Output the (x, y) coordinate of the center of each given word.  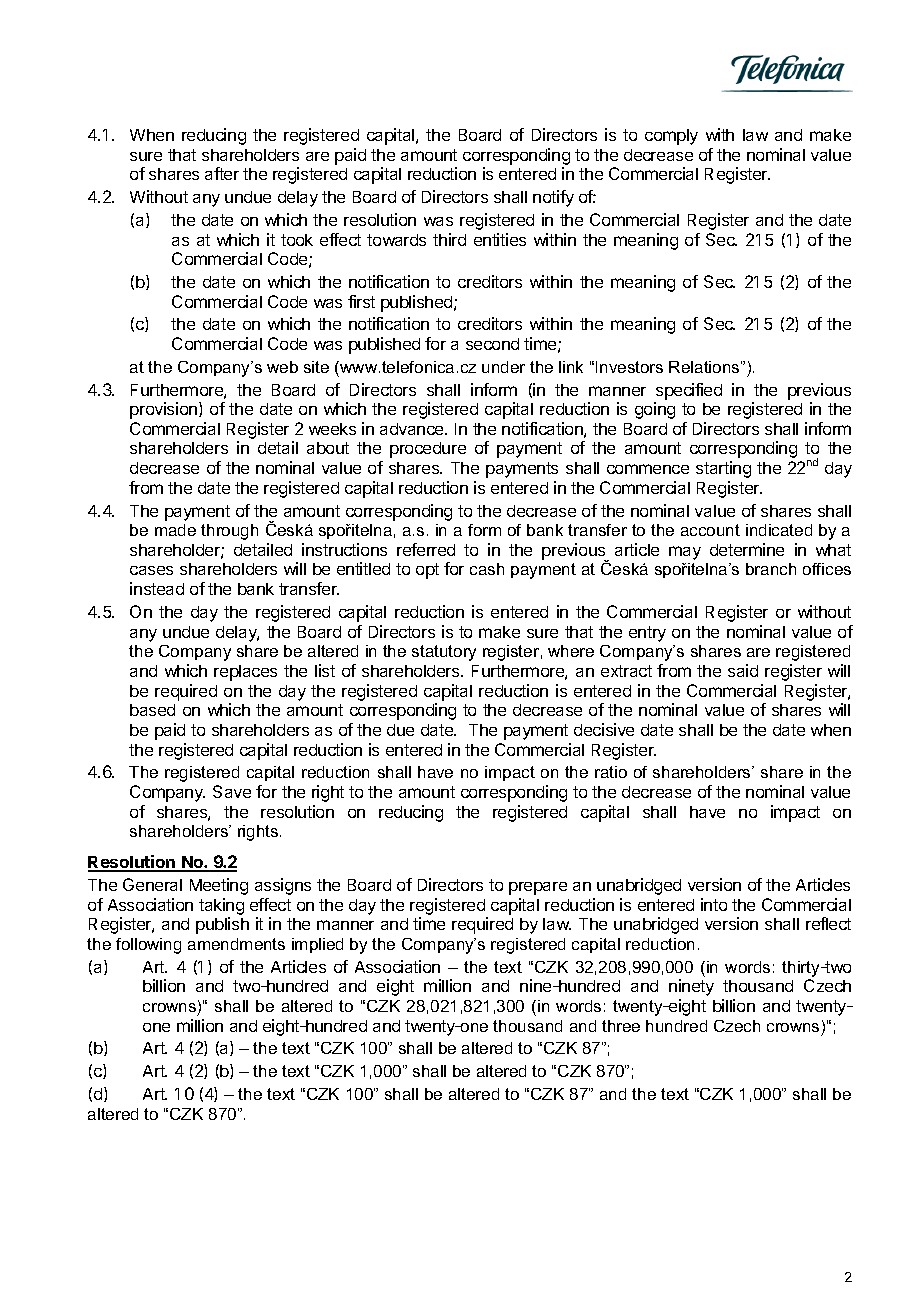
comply (671, 137)
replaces (245, 673)
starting (723, 469)
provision (163, 410)
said (743, 670)
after (222, 173)
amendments (236, 944)
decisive (604, 729)
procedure (428, 450)
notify (553, 198)
